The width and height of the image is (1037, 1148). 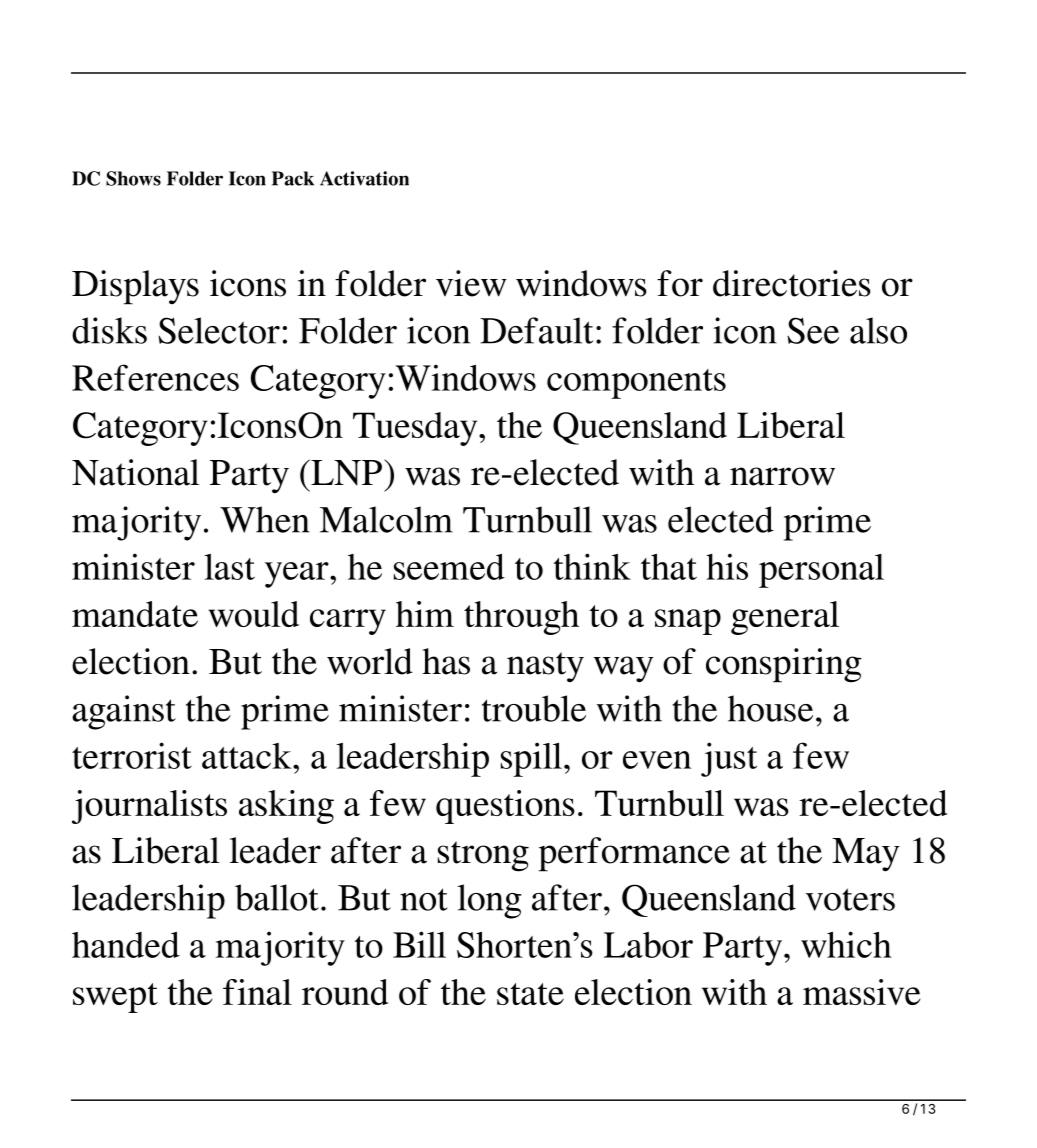 What do you see at coordinates (846, 944) in the image?
I see `which` at bounding box center [846, 944].
